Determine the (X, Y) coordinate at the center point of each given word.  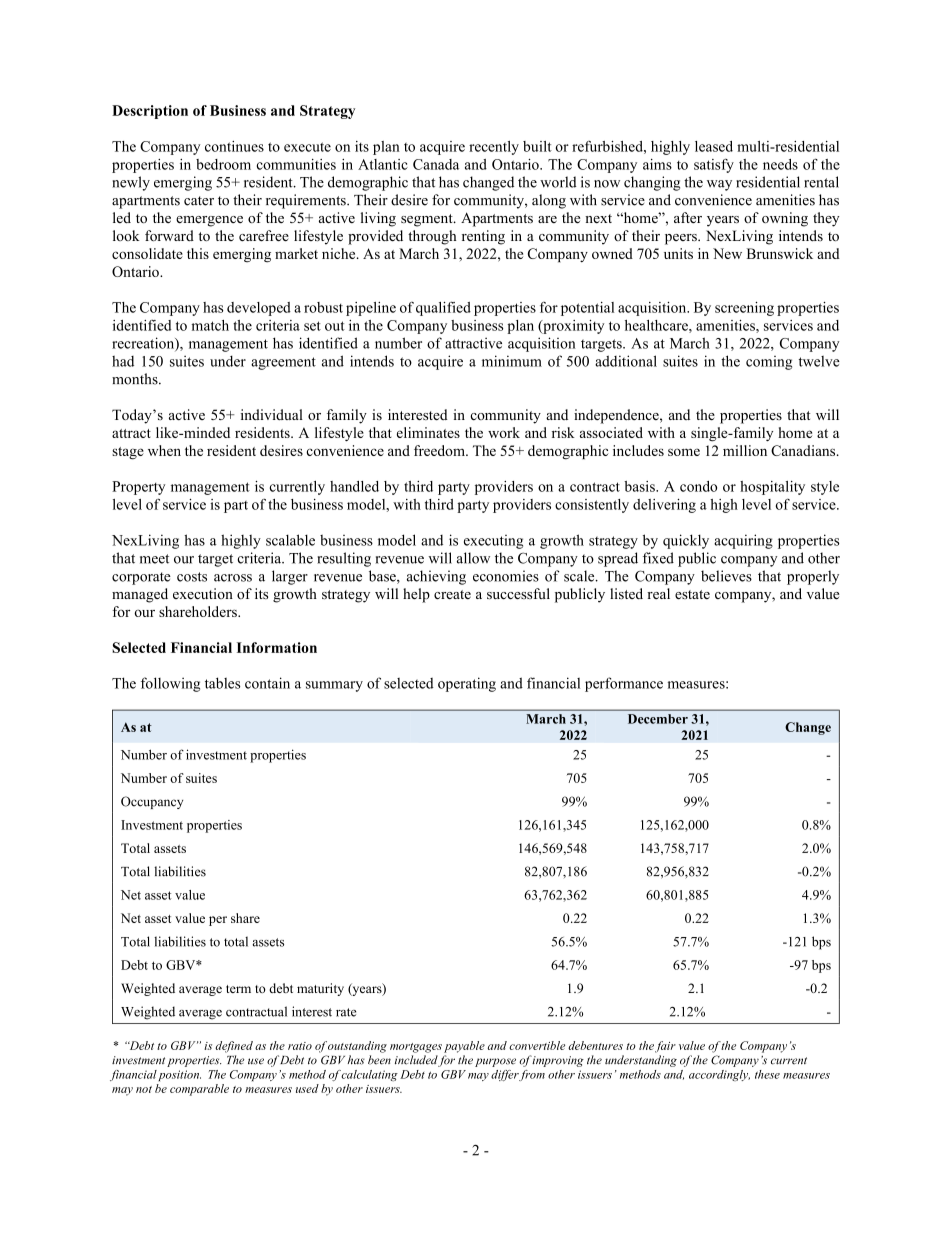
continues (234, 146)
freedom (440, 450)
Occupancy (152, 802)
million (745, 450)
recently (494, 148)
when (164, 450)
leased (714, 146)
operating (467, 684)
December (658, 719)
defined (234, 1047)
